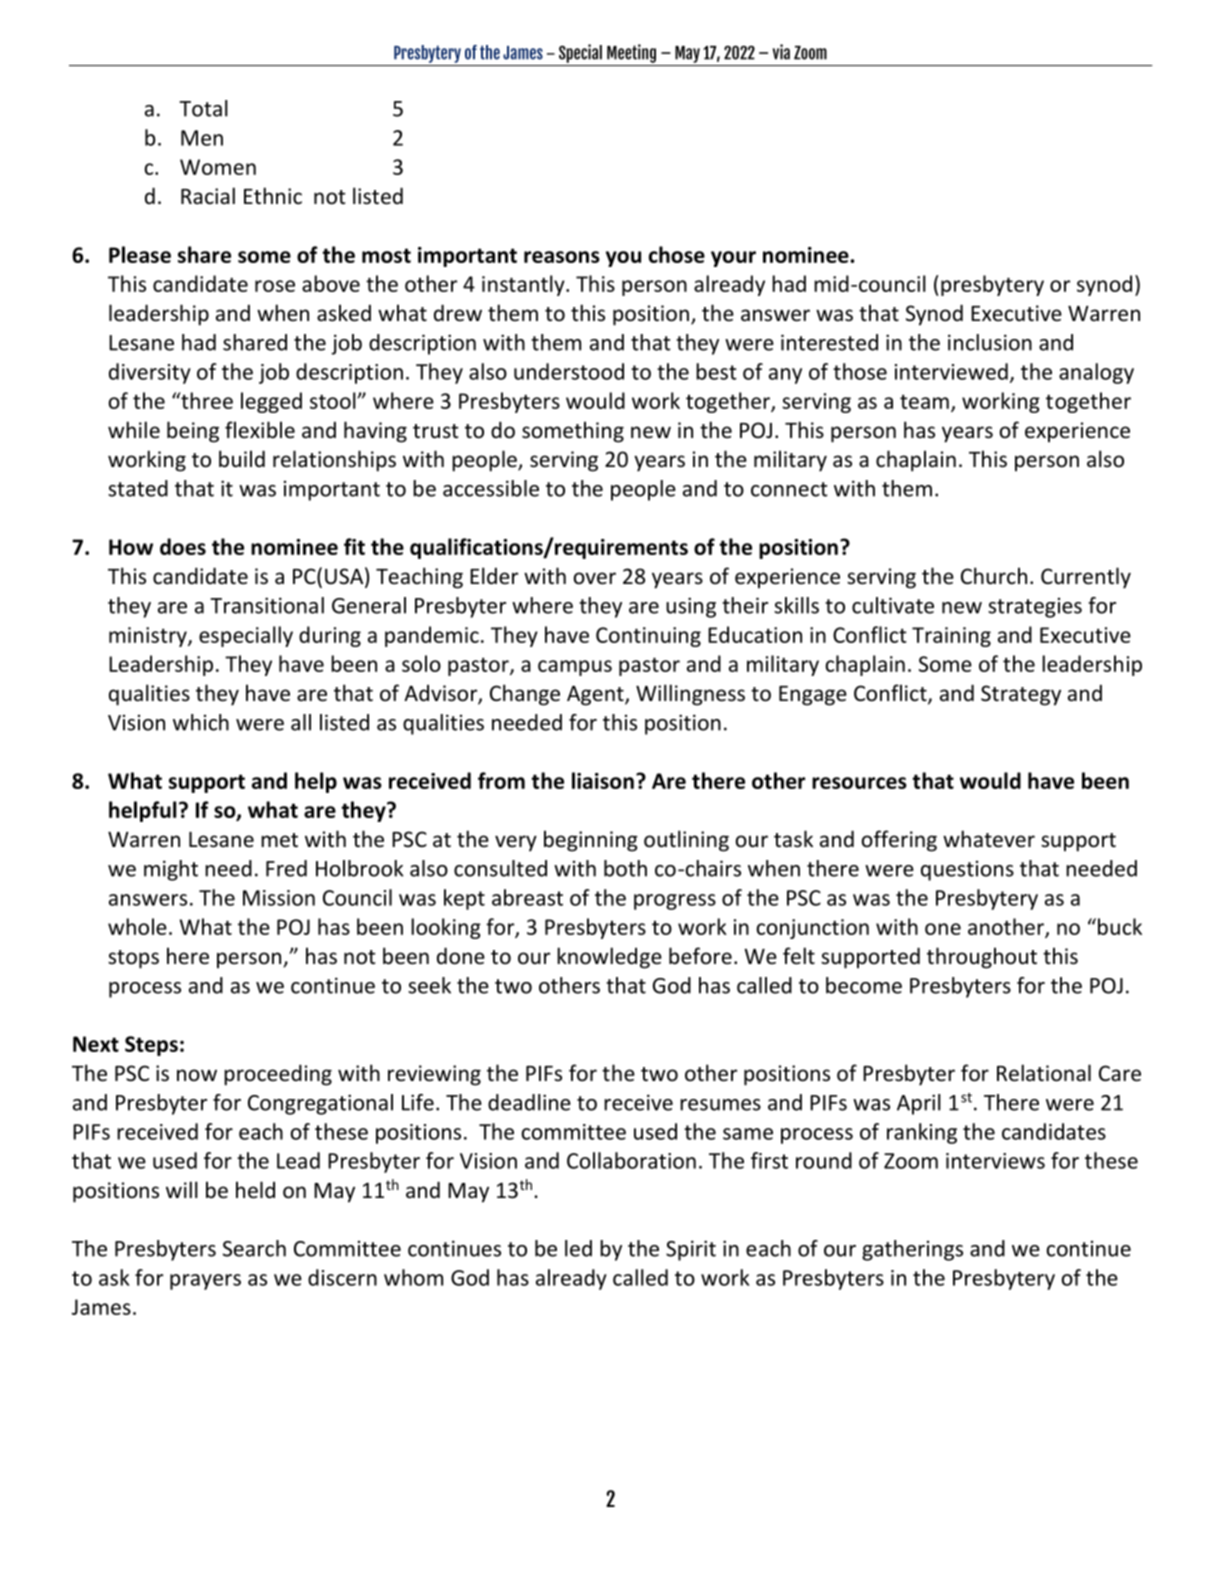  I want to click on Meeting, so click(631, 53).
